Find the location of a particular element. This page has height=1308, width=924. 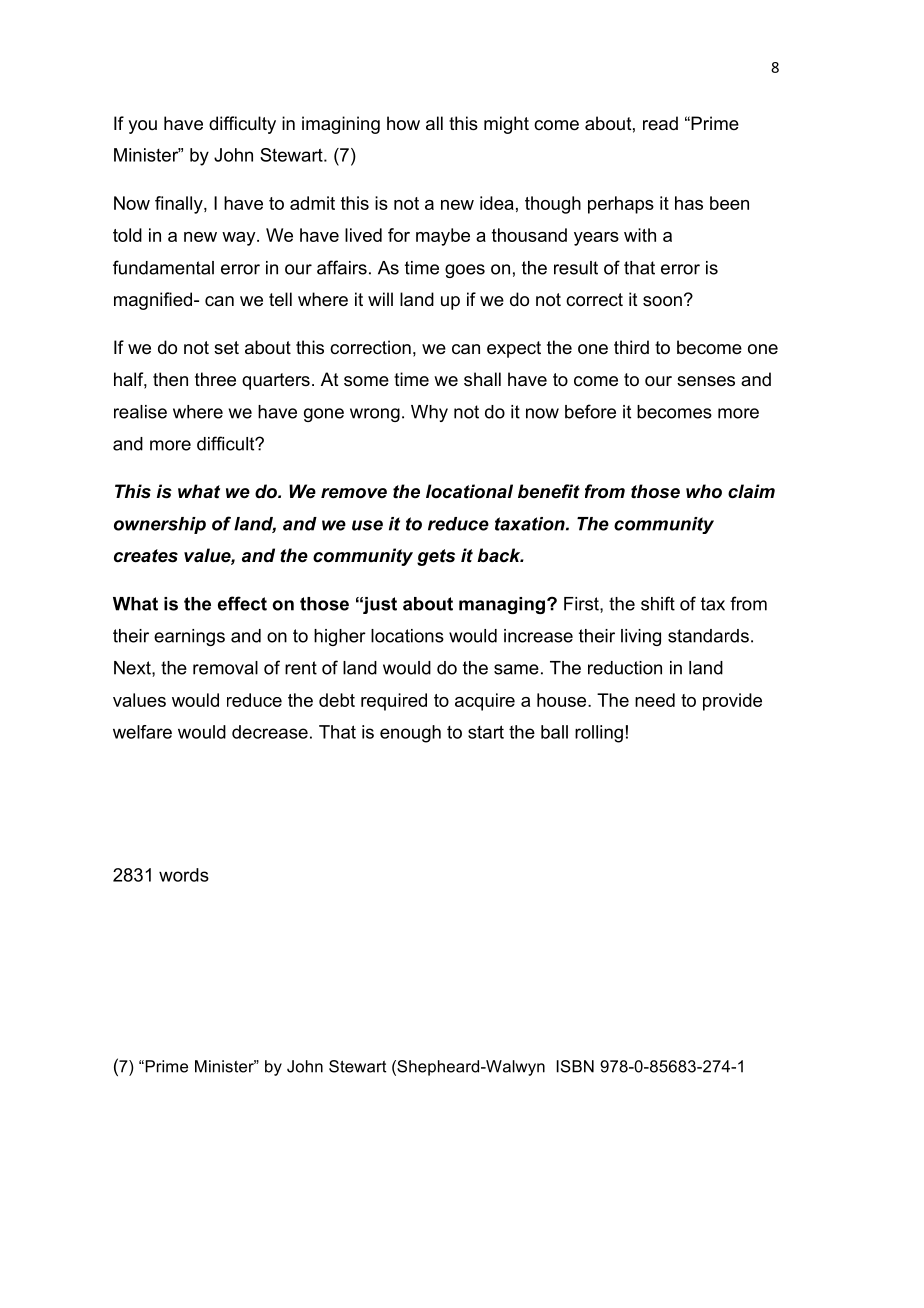

read is located at coordinates (660, 123).
